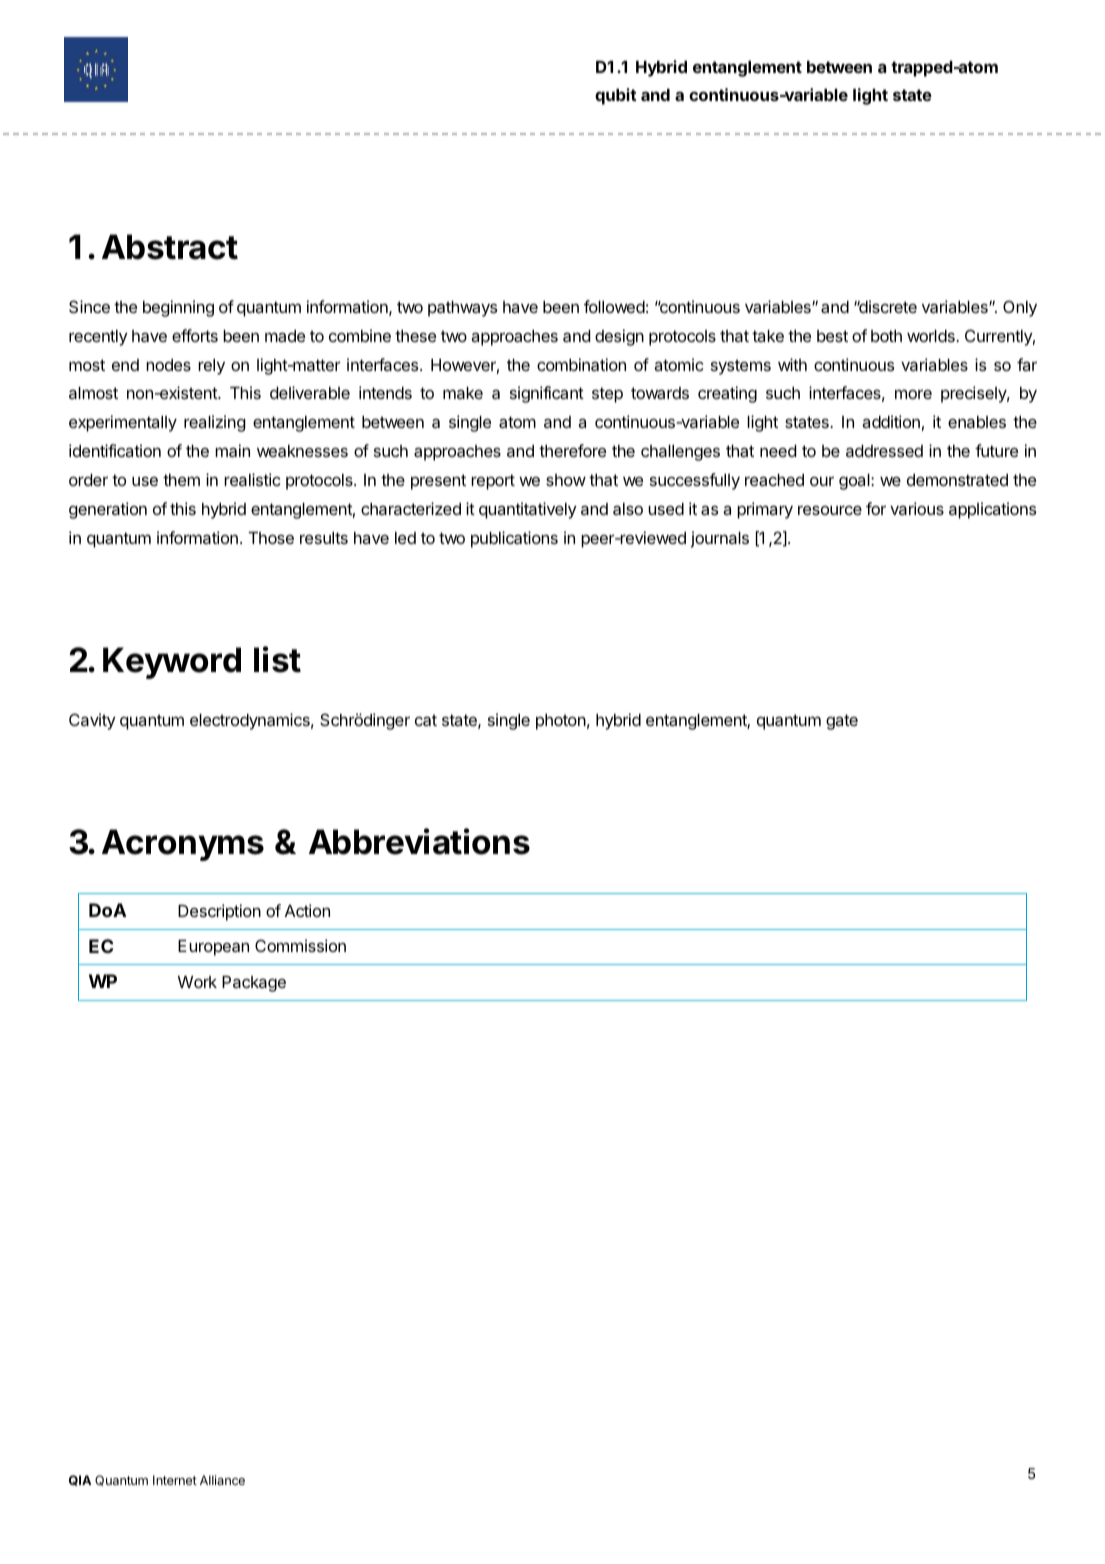 The height and width of the screenshot is (1564, 1105). I want to click on Those, so click(271, 538).
